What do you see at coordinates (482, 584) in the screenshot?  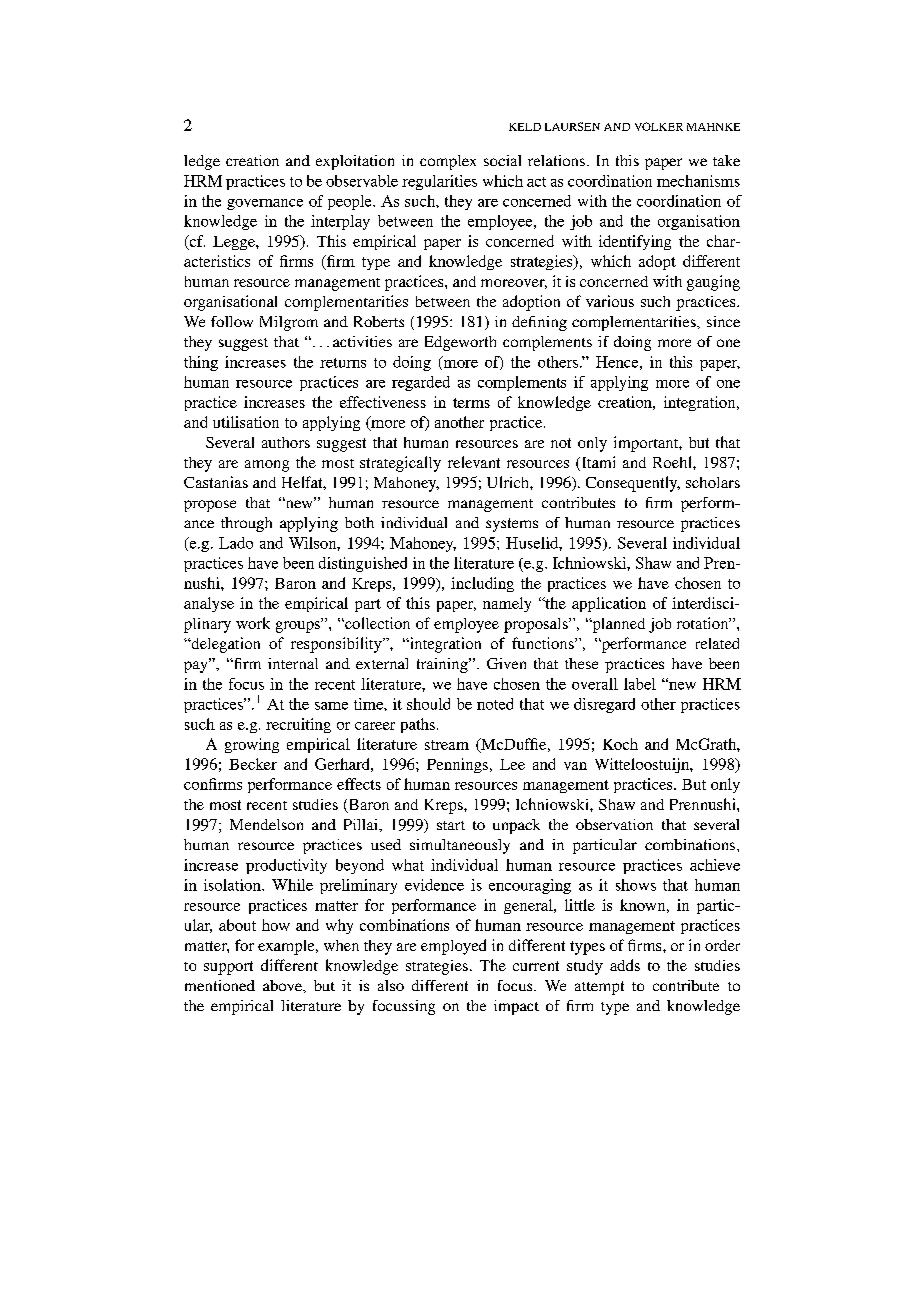 I see `including` at bounding box center [482, 584].
